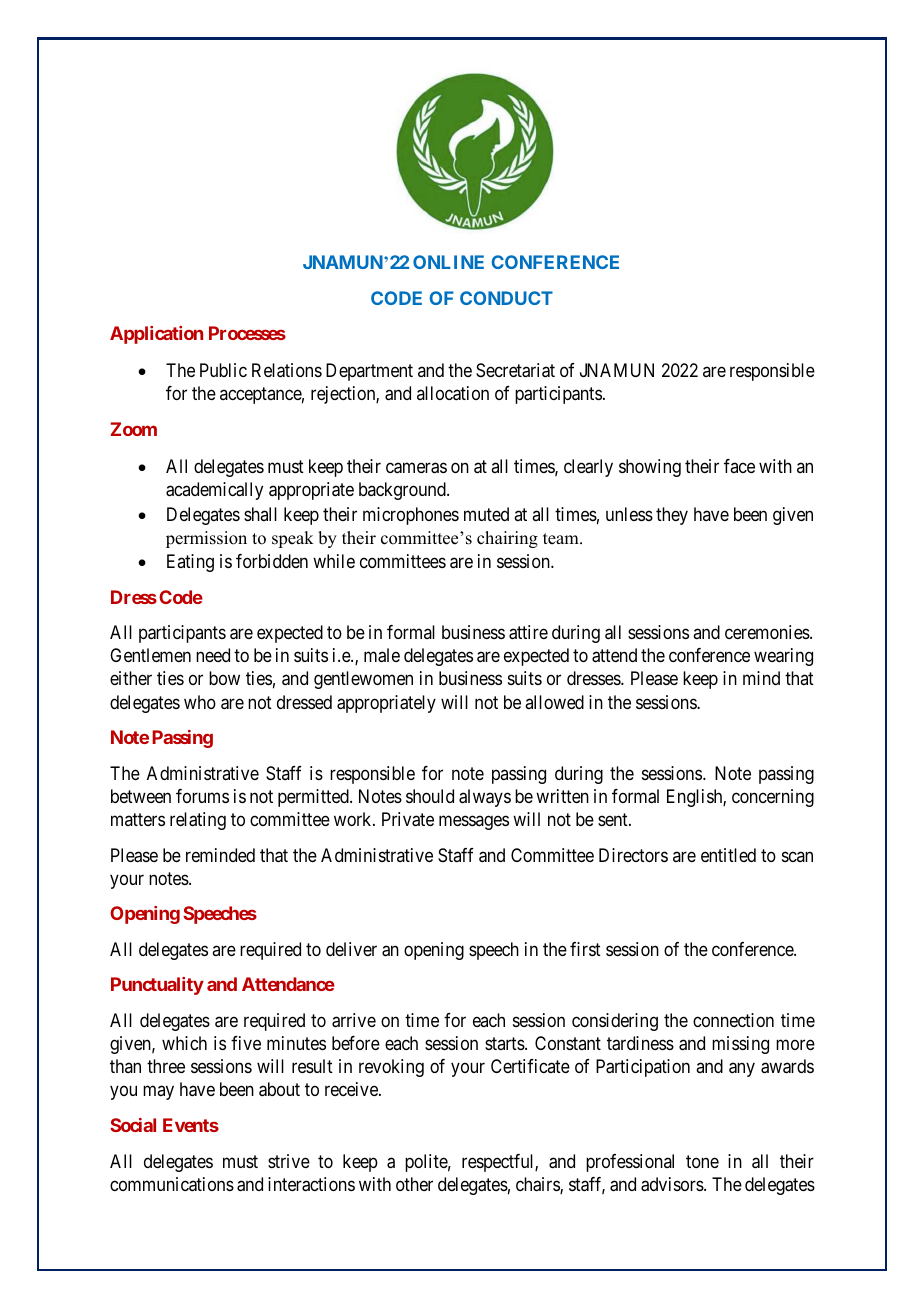  Describe the element at coordinates (506, 298) in the screenshot. I see `CONDUCT` at that location.
